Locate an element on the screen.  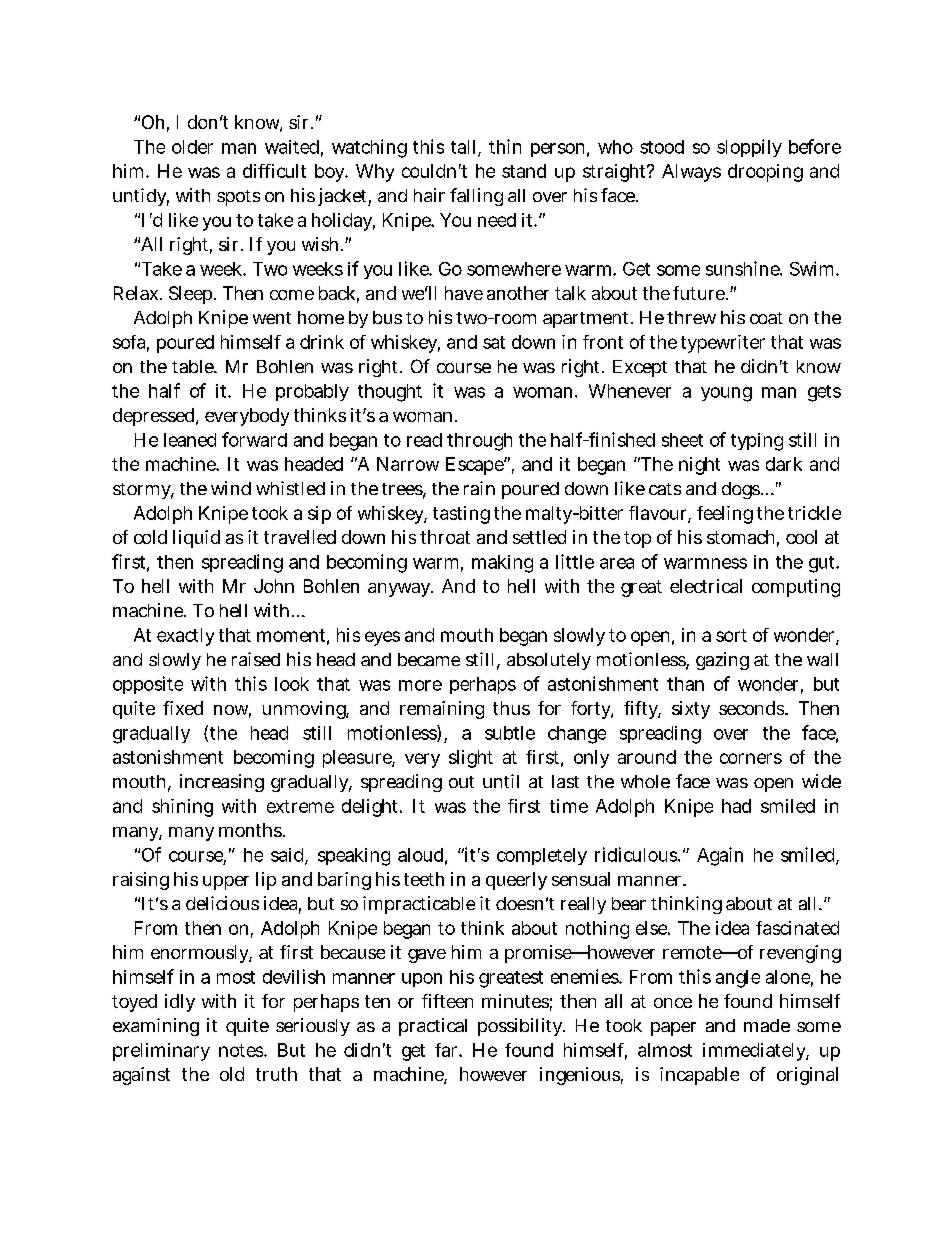
sat is located at coordinates (494, 342).
